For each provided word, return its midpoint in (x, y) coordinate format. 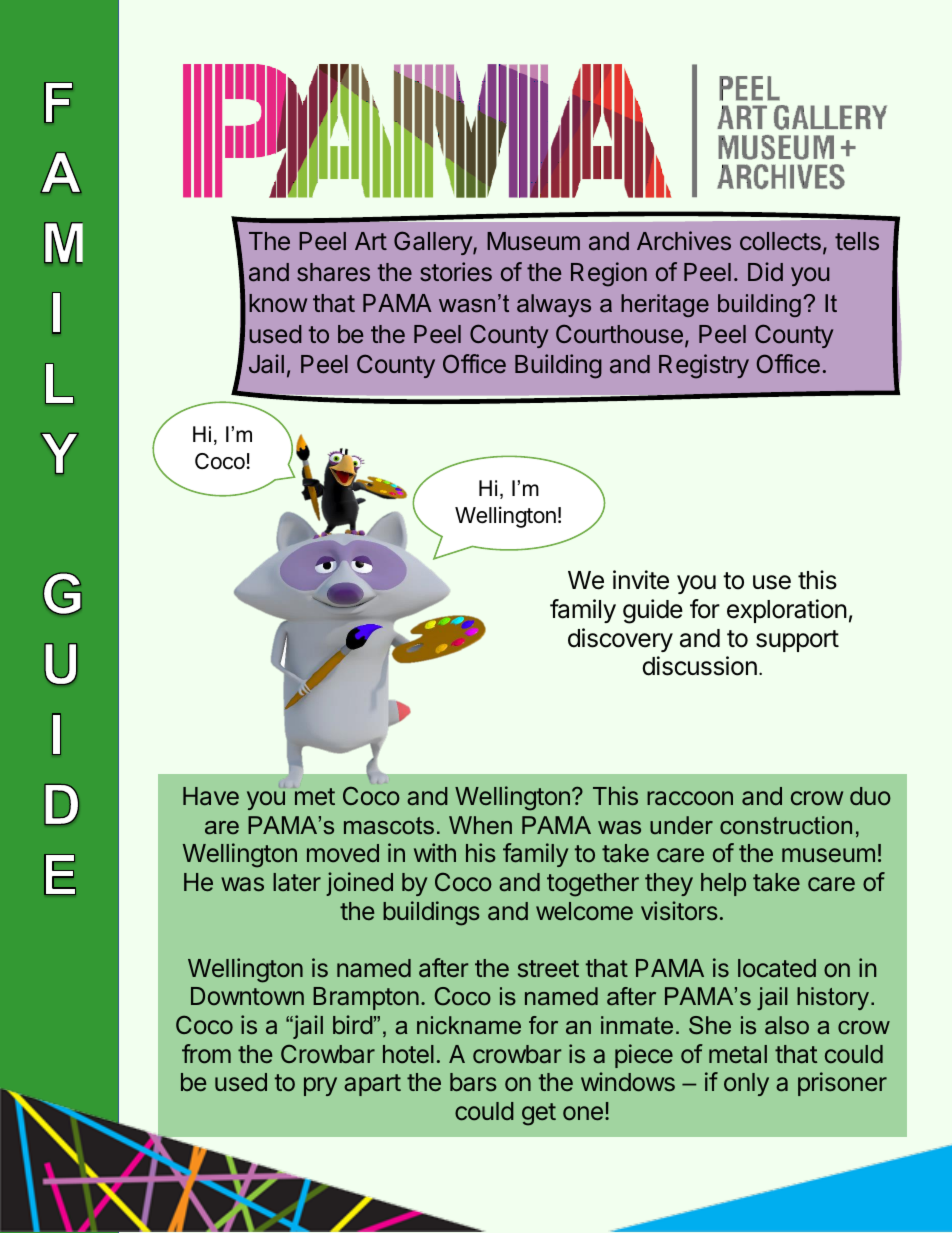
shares (333, 272)
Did (765, 271)
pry (320, 1086)
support (797, 641)
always (554, 305)
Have (211, 796)
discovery (620, 640)
